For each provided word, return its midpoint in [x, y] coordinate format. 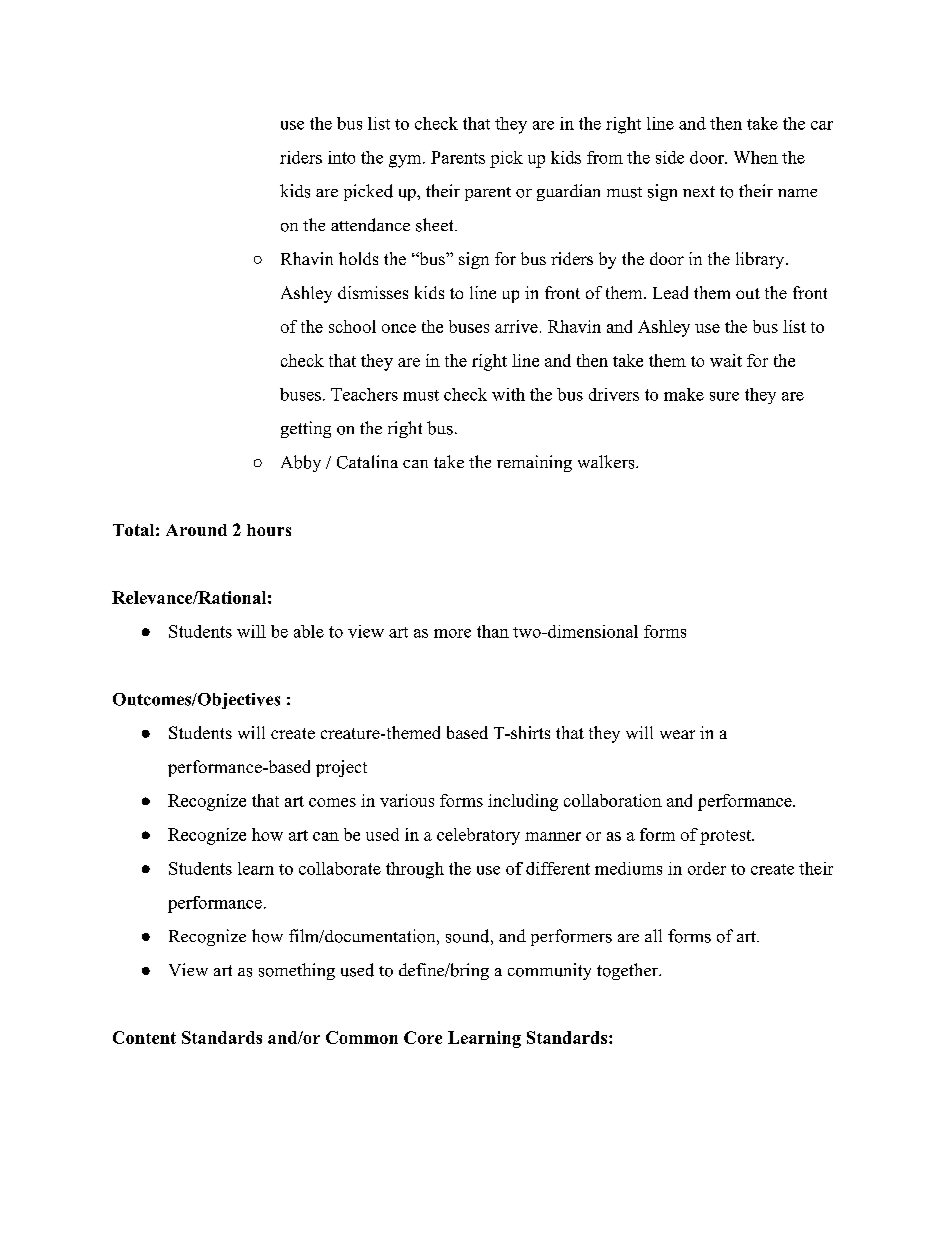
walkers [607, 462]
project [341, 768]
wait [726, 360]
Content [144, 1037]
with [508, 394]
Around [196, 530]
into [341, 157]
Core [423, 1037]
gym [406, 161]
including [523, 802]
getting [306, 429]
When [756, 157]
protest [726, 837]
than [493, 631]
